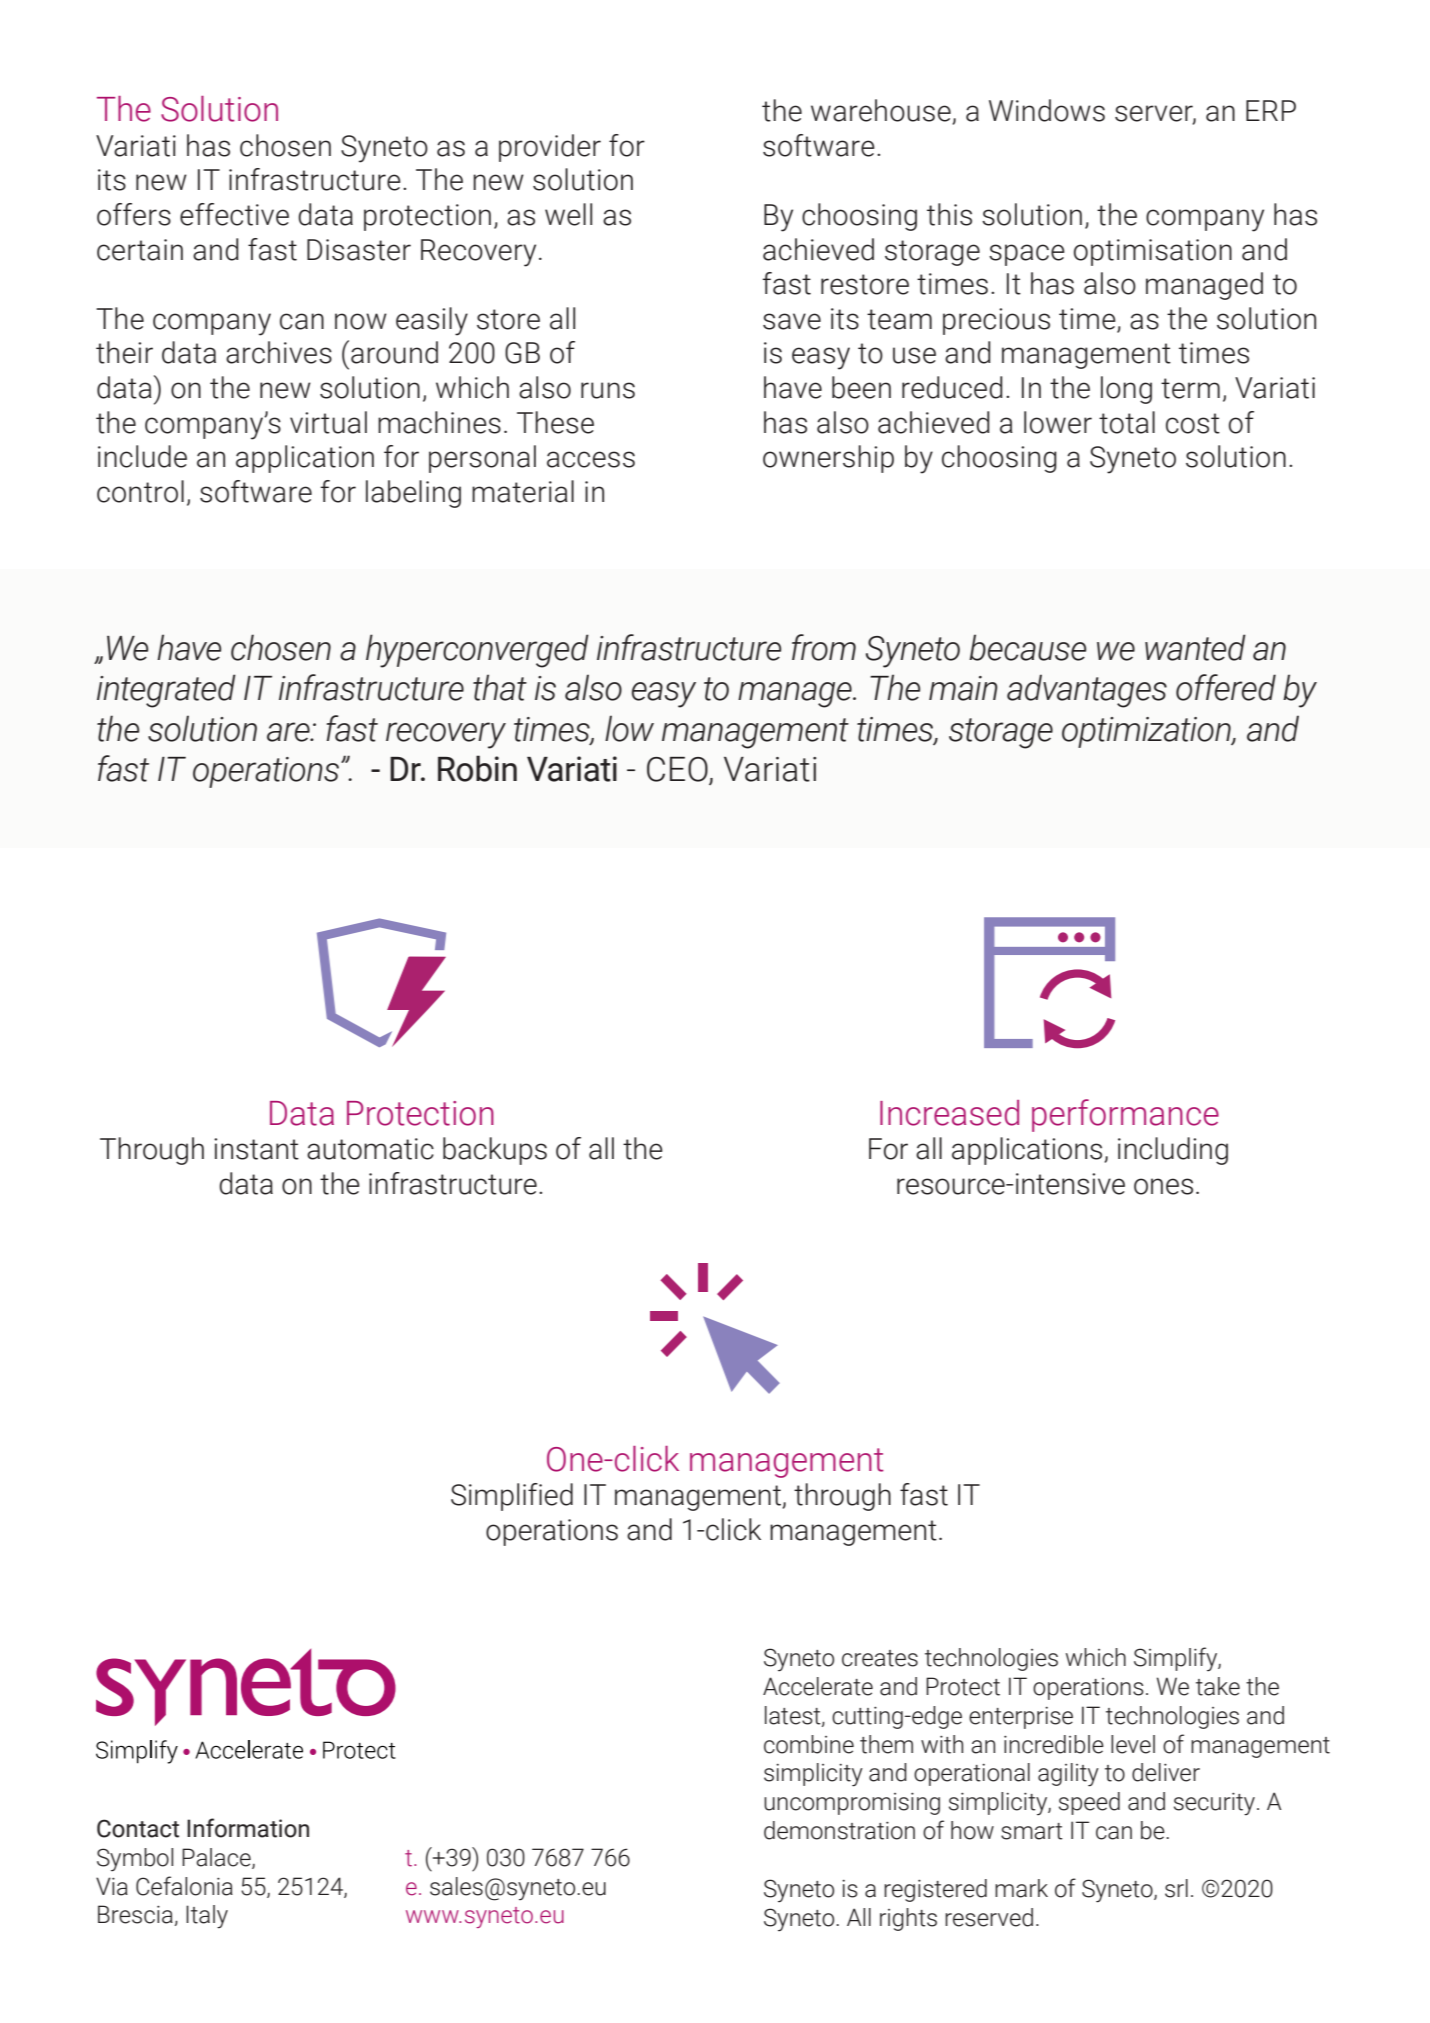 The height and width of the screenshot is (2023, 1430). What do you see at coordinates (1032, 1831) in the screenshot?
I see `smart` at bounding box center [1032, 1831].
